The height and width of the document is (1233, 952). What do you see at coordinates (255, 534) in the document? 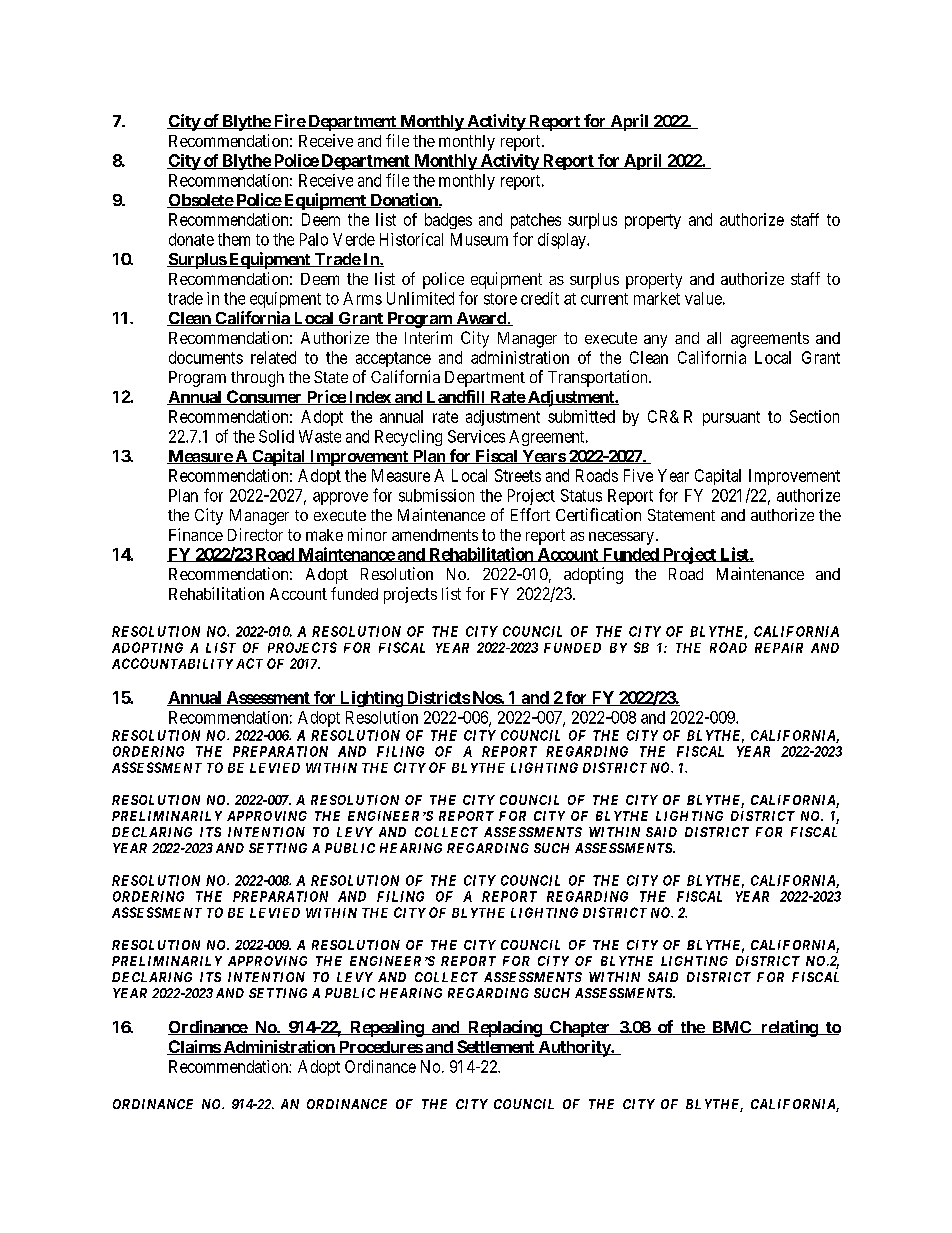
I see `Director` at bounding box center [255, 534].
